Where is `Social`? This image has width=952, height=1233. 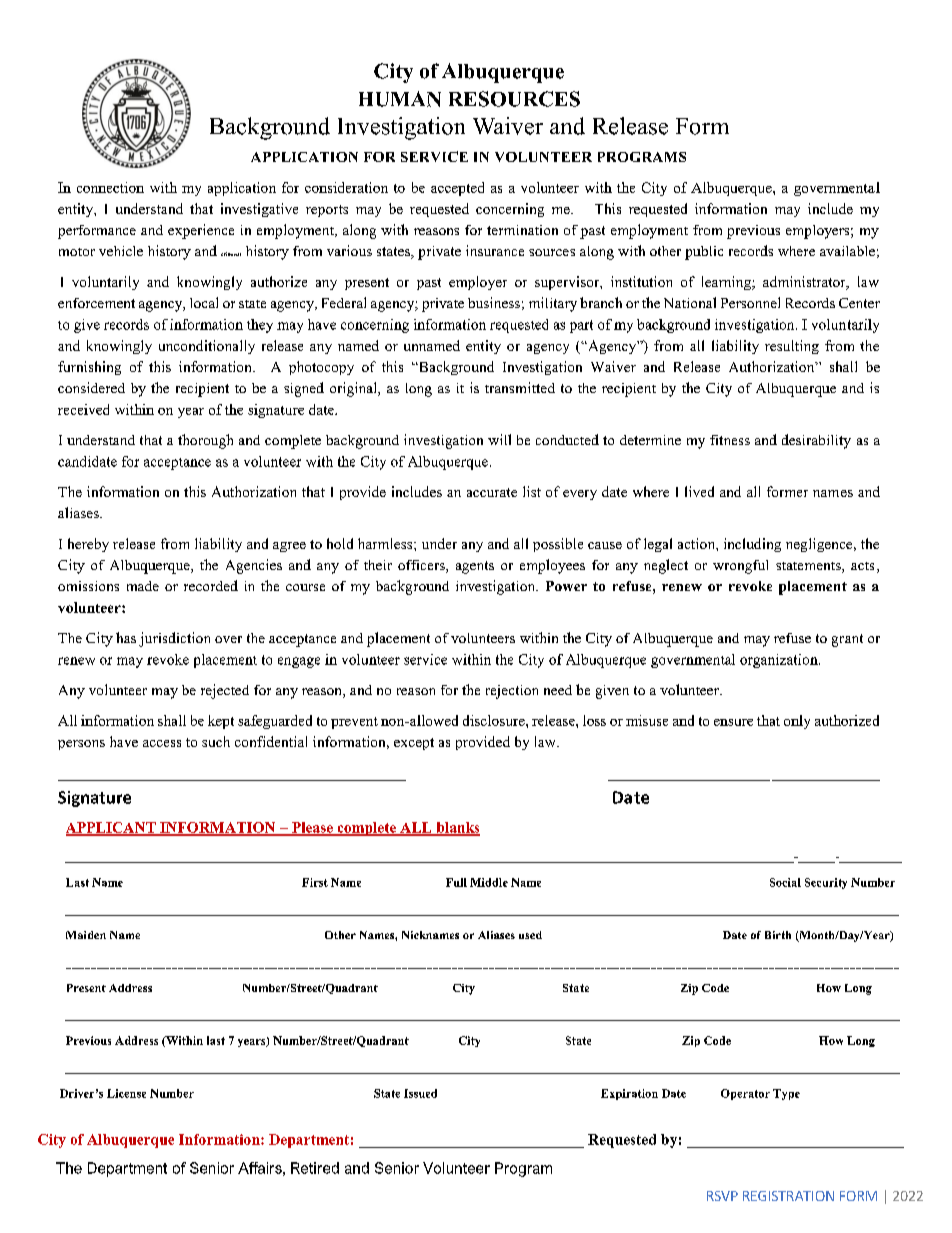
Social is located at coordinates (785, 882).
